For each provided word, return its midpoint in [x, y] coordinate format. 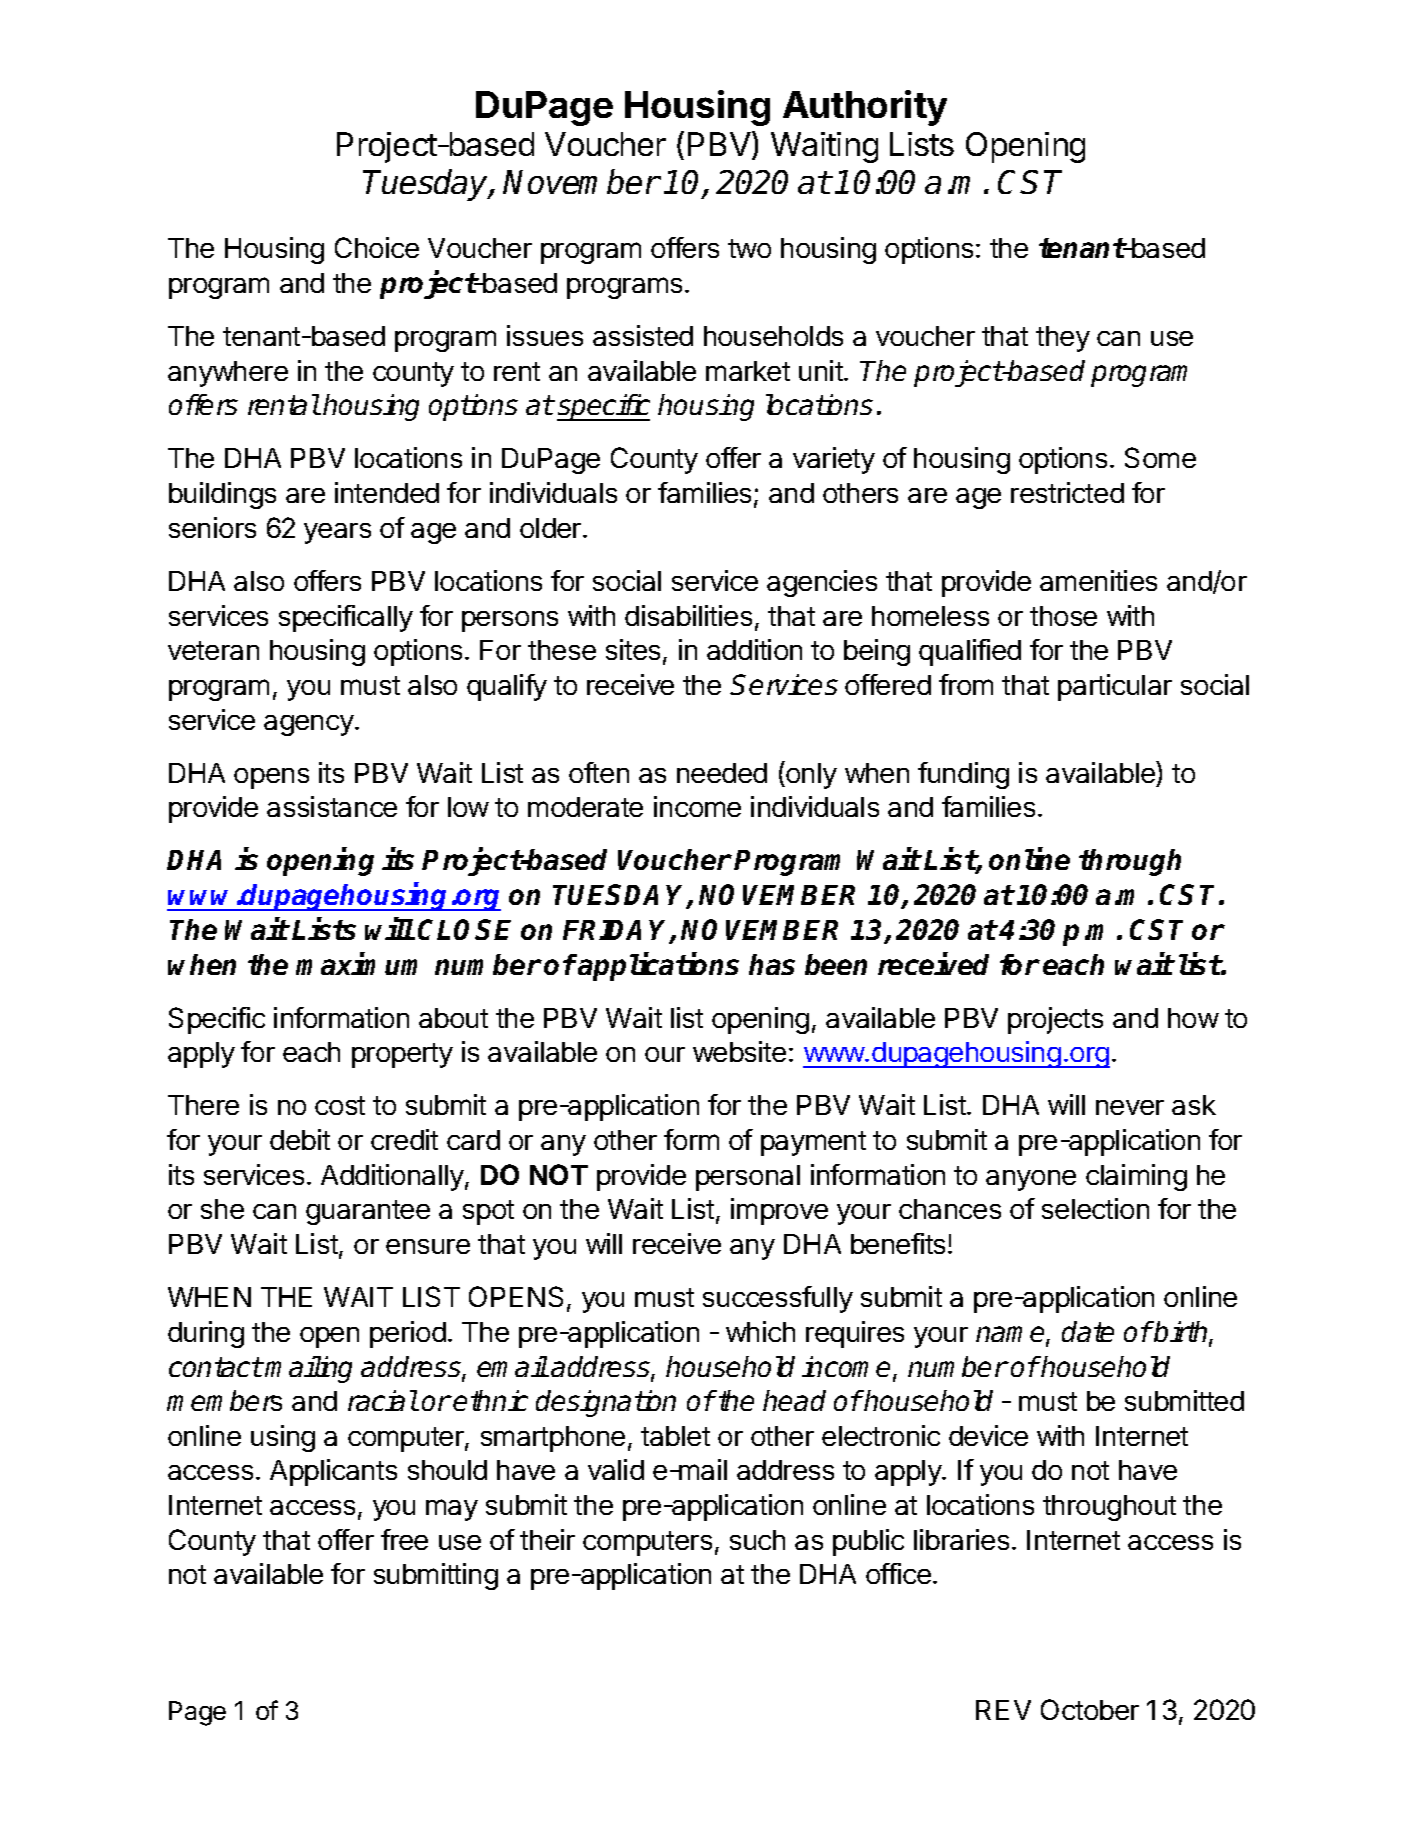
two [749, 248]
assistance [332, 806]
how [1193, 1018]
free [404, 1539]
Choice [377, 247]
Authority [865, 108]
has [772, 964]
